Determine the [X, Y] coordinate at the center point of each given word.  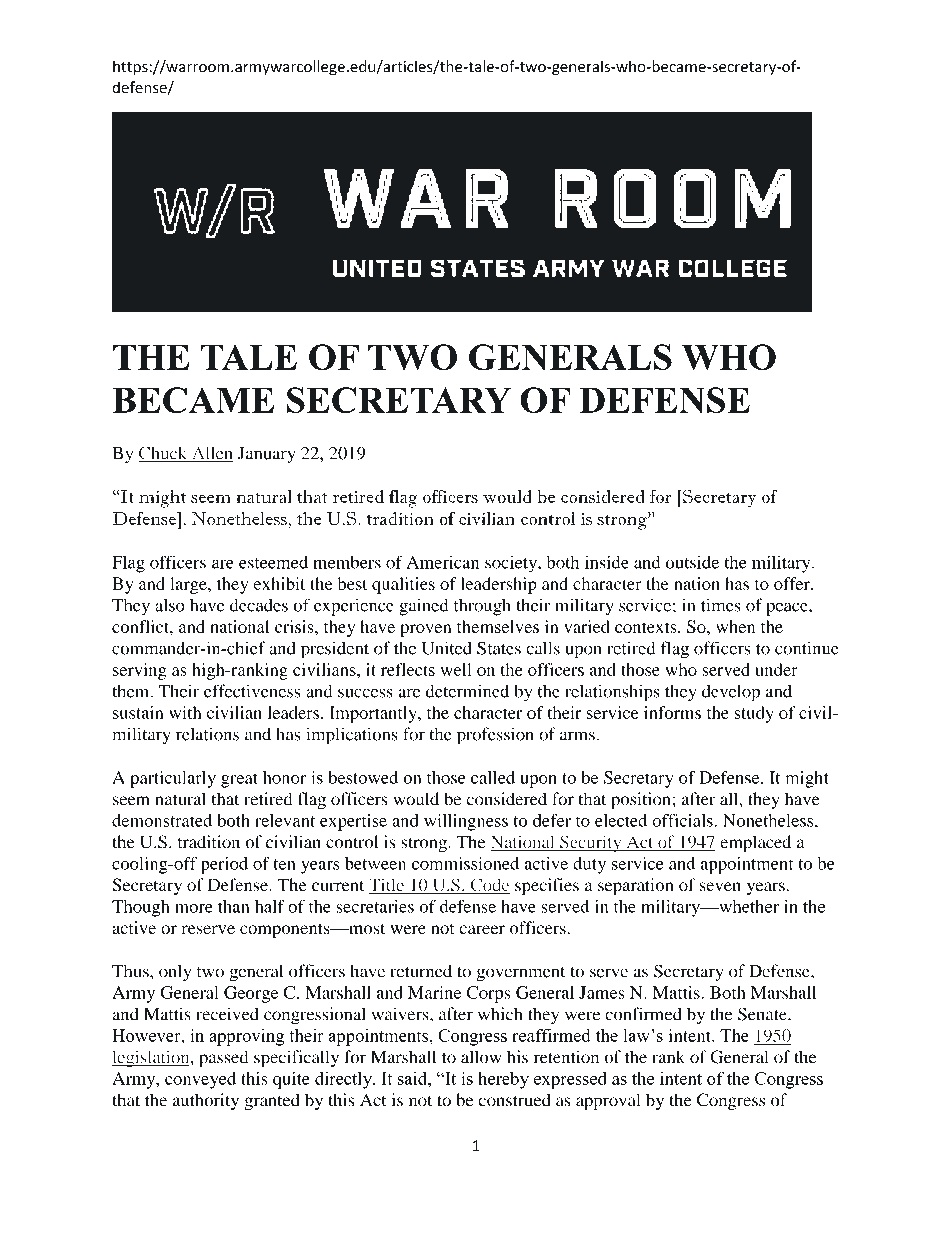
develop [731, 693]
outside [692, 562]
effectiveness [252, 691]
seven [720, 887]
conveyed [200, 1080]
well [456, 669]
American [442, 562]
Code [489, 886]
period [224, 865]
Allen [211, 454]
